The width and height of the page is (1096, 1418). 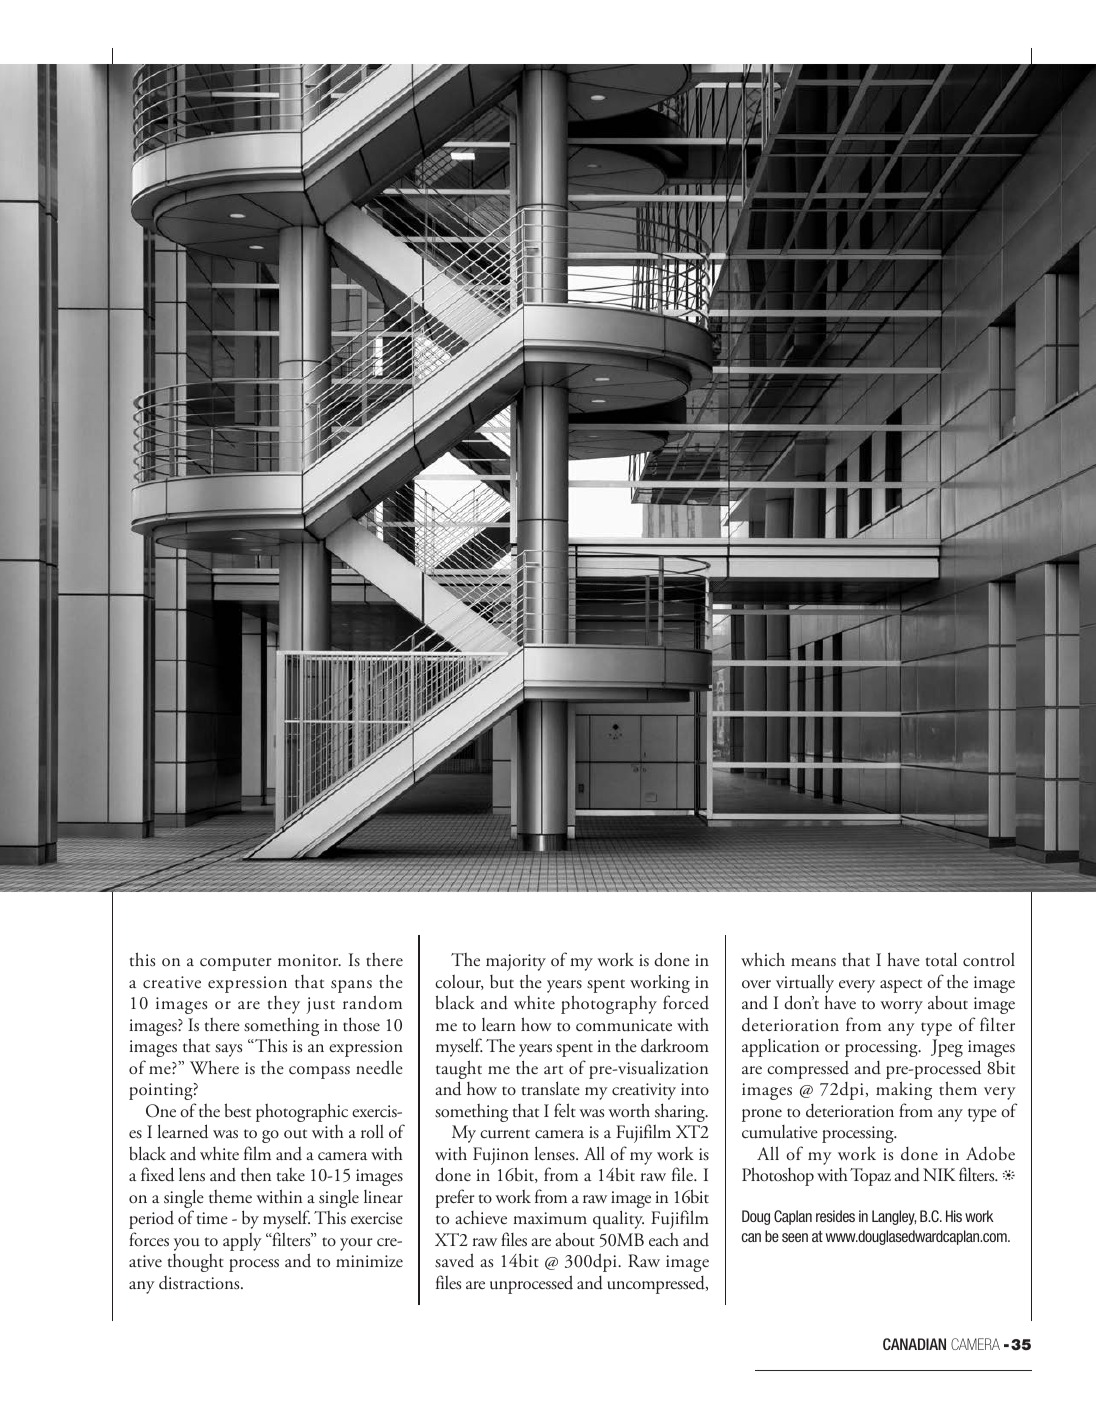 What do you see at coordinates (904, 1090) in the page?
I see `making` at bounding box center [904, 1090].
